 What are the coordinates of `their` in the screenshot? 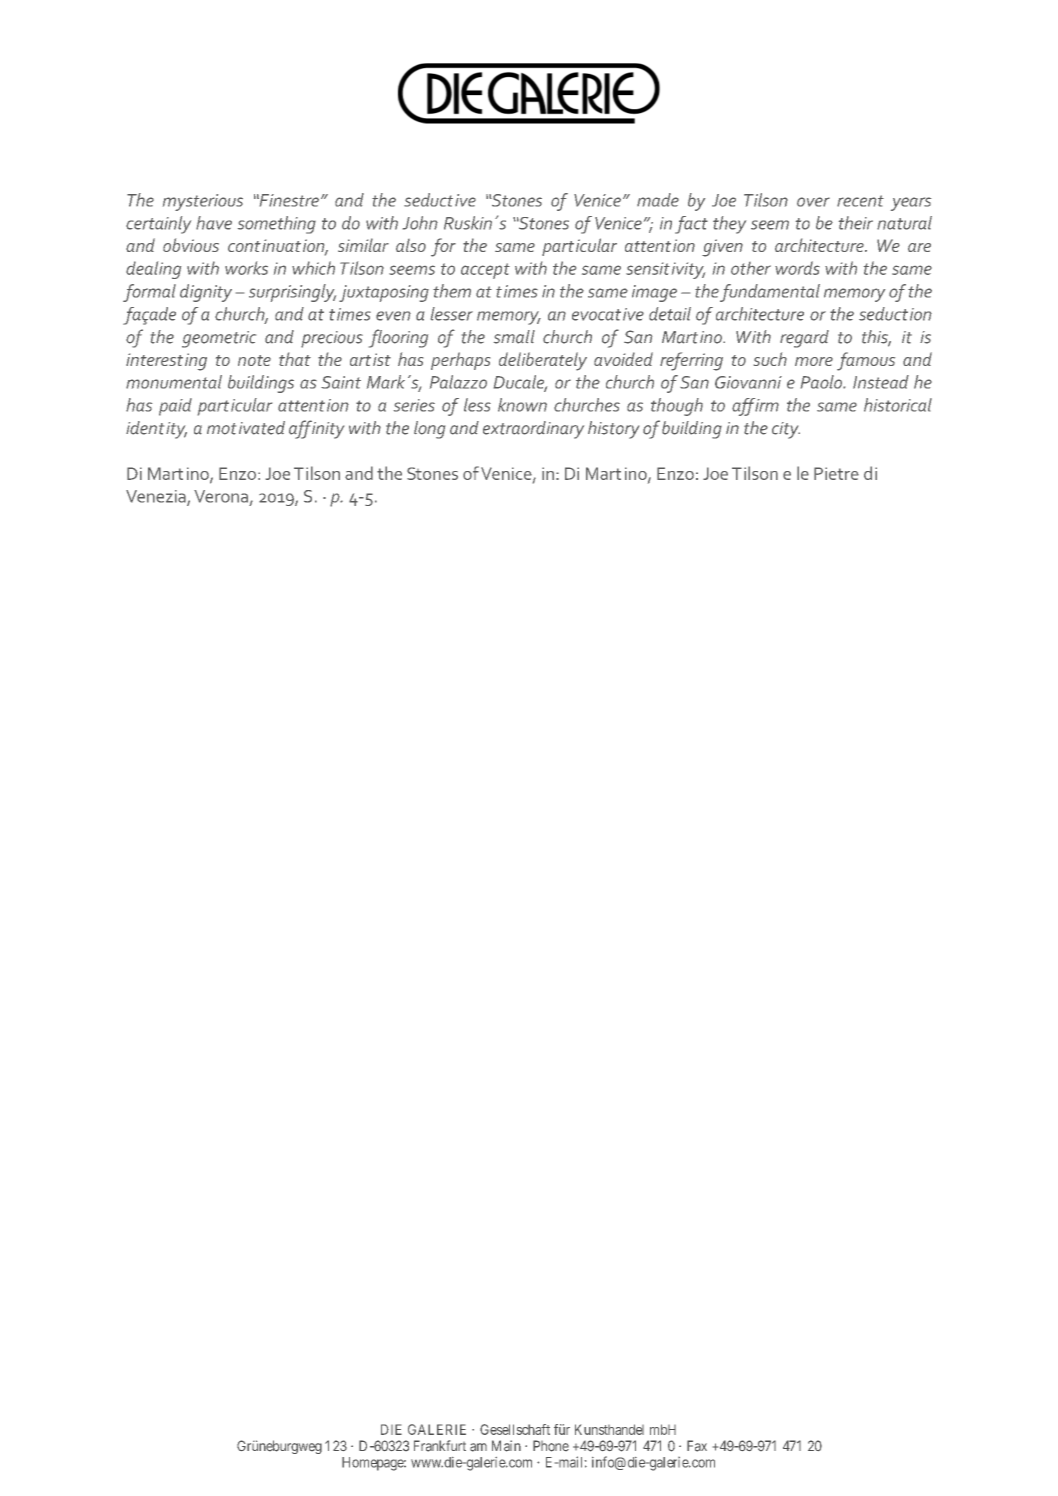 It's located at (856, 223).
